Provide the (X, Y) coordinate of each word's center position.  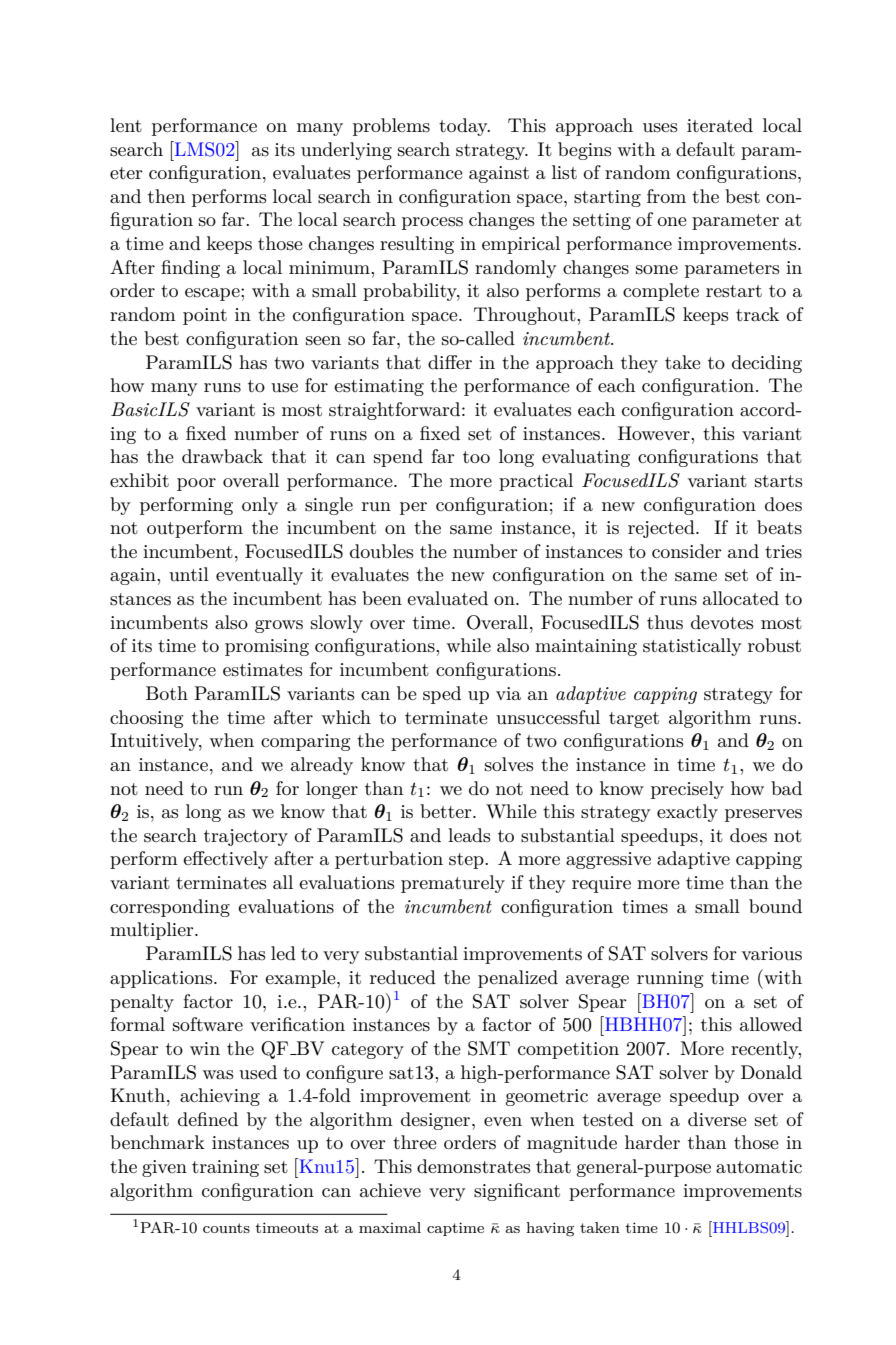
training (225, 1168)
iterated (720, 125)
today (464, 127)
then (166, 196)
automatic (759, 1167)
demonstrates (473, 1166)
